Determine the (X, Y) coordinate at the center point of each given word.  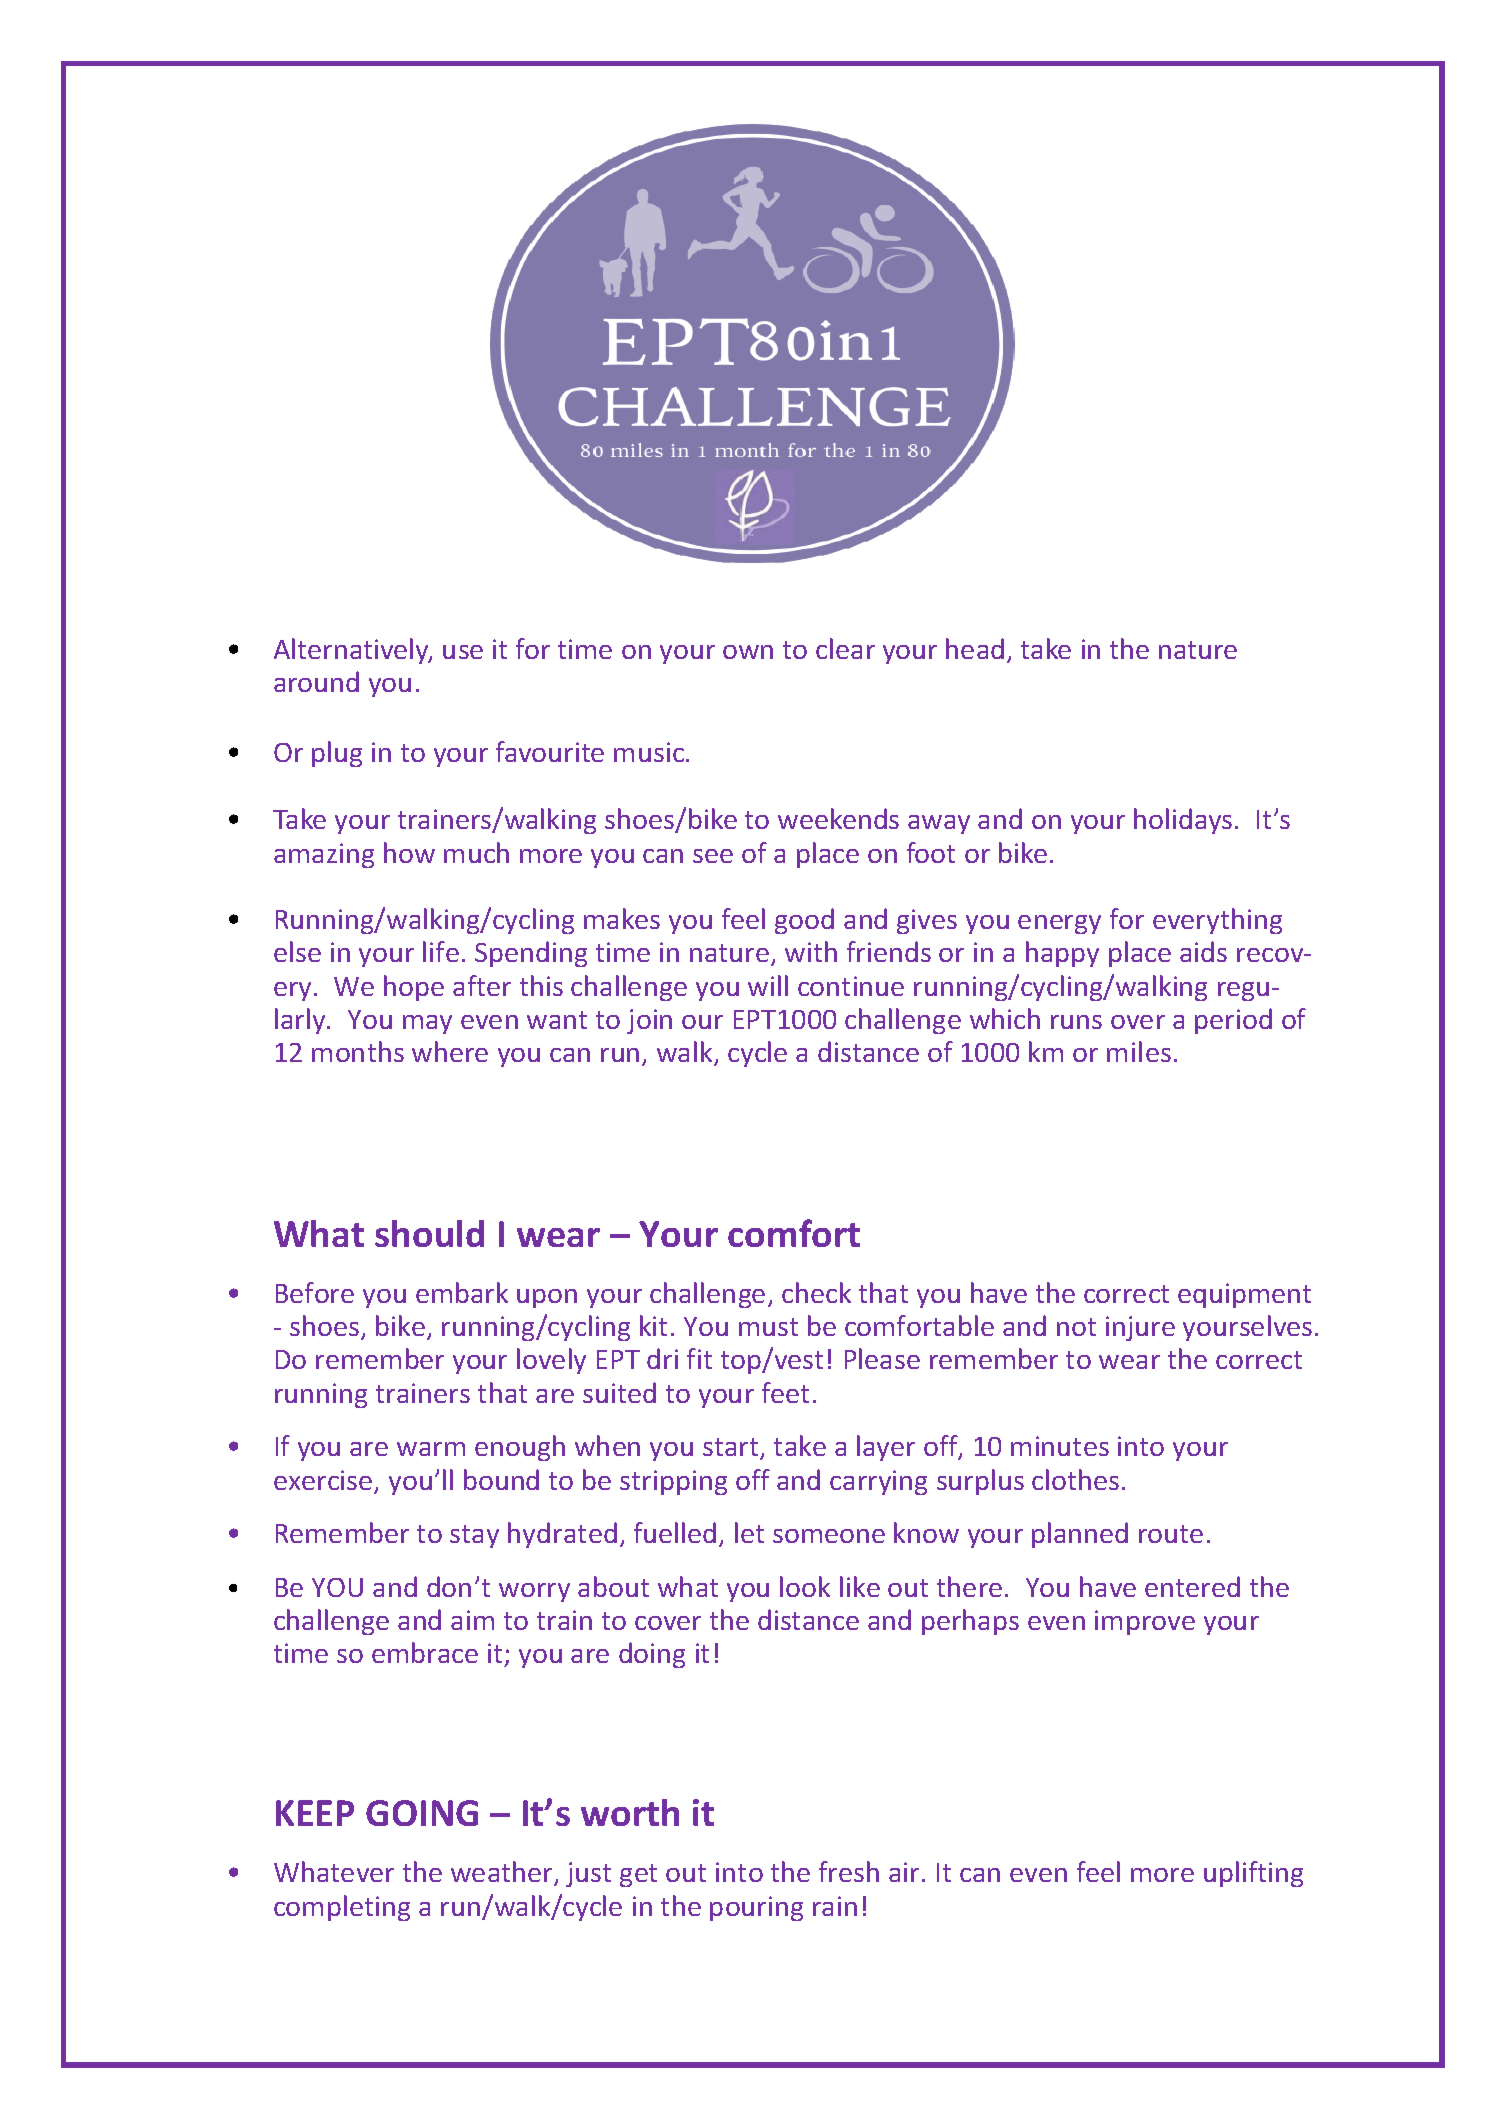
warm (431, 1449)
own (748, 652)
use (463, 652)
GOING (422, 1813)
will (768, 985)
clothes (1075, 1479)
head (975, 648)
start (732, 1449)
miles (1139, 1051)
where (450, 1051)
